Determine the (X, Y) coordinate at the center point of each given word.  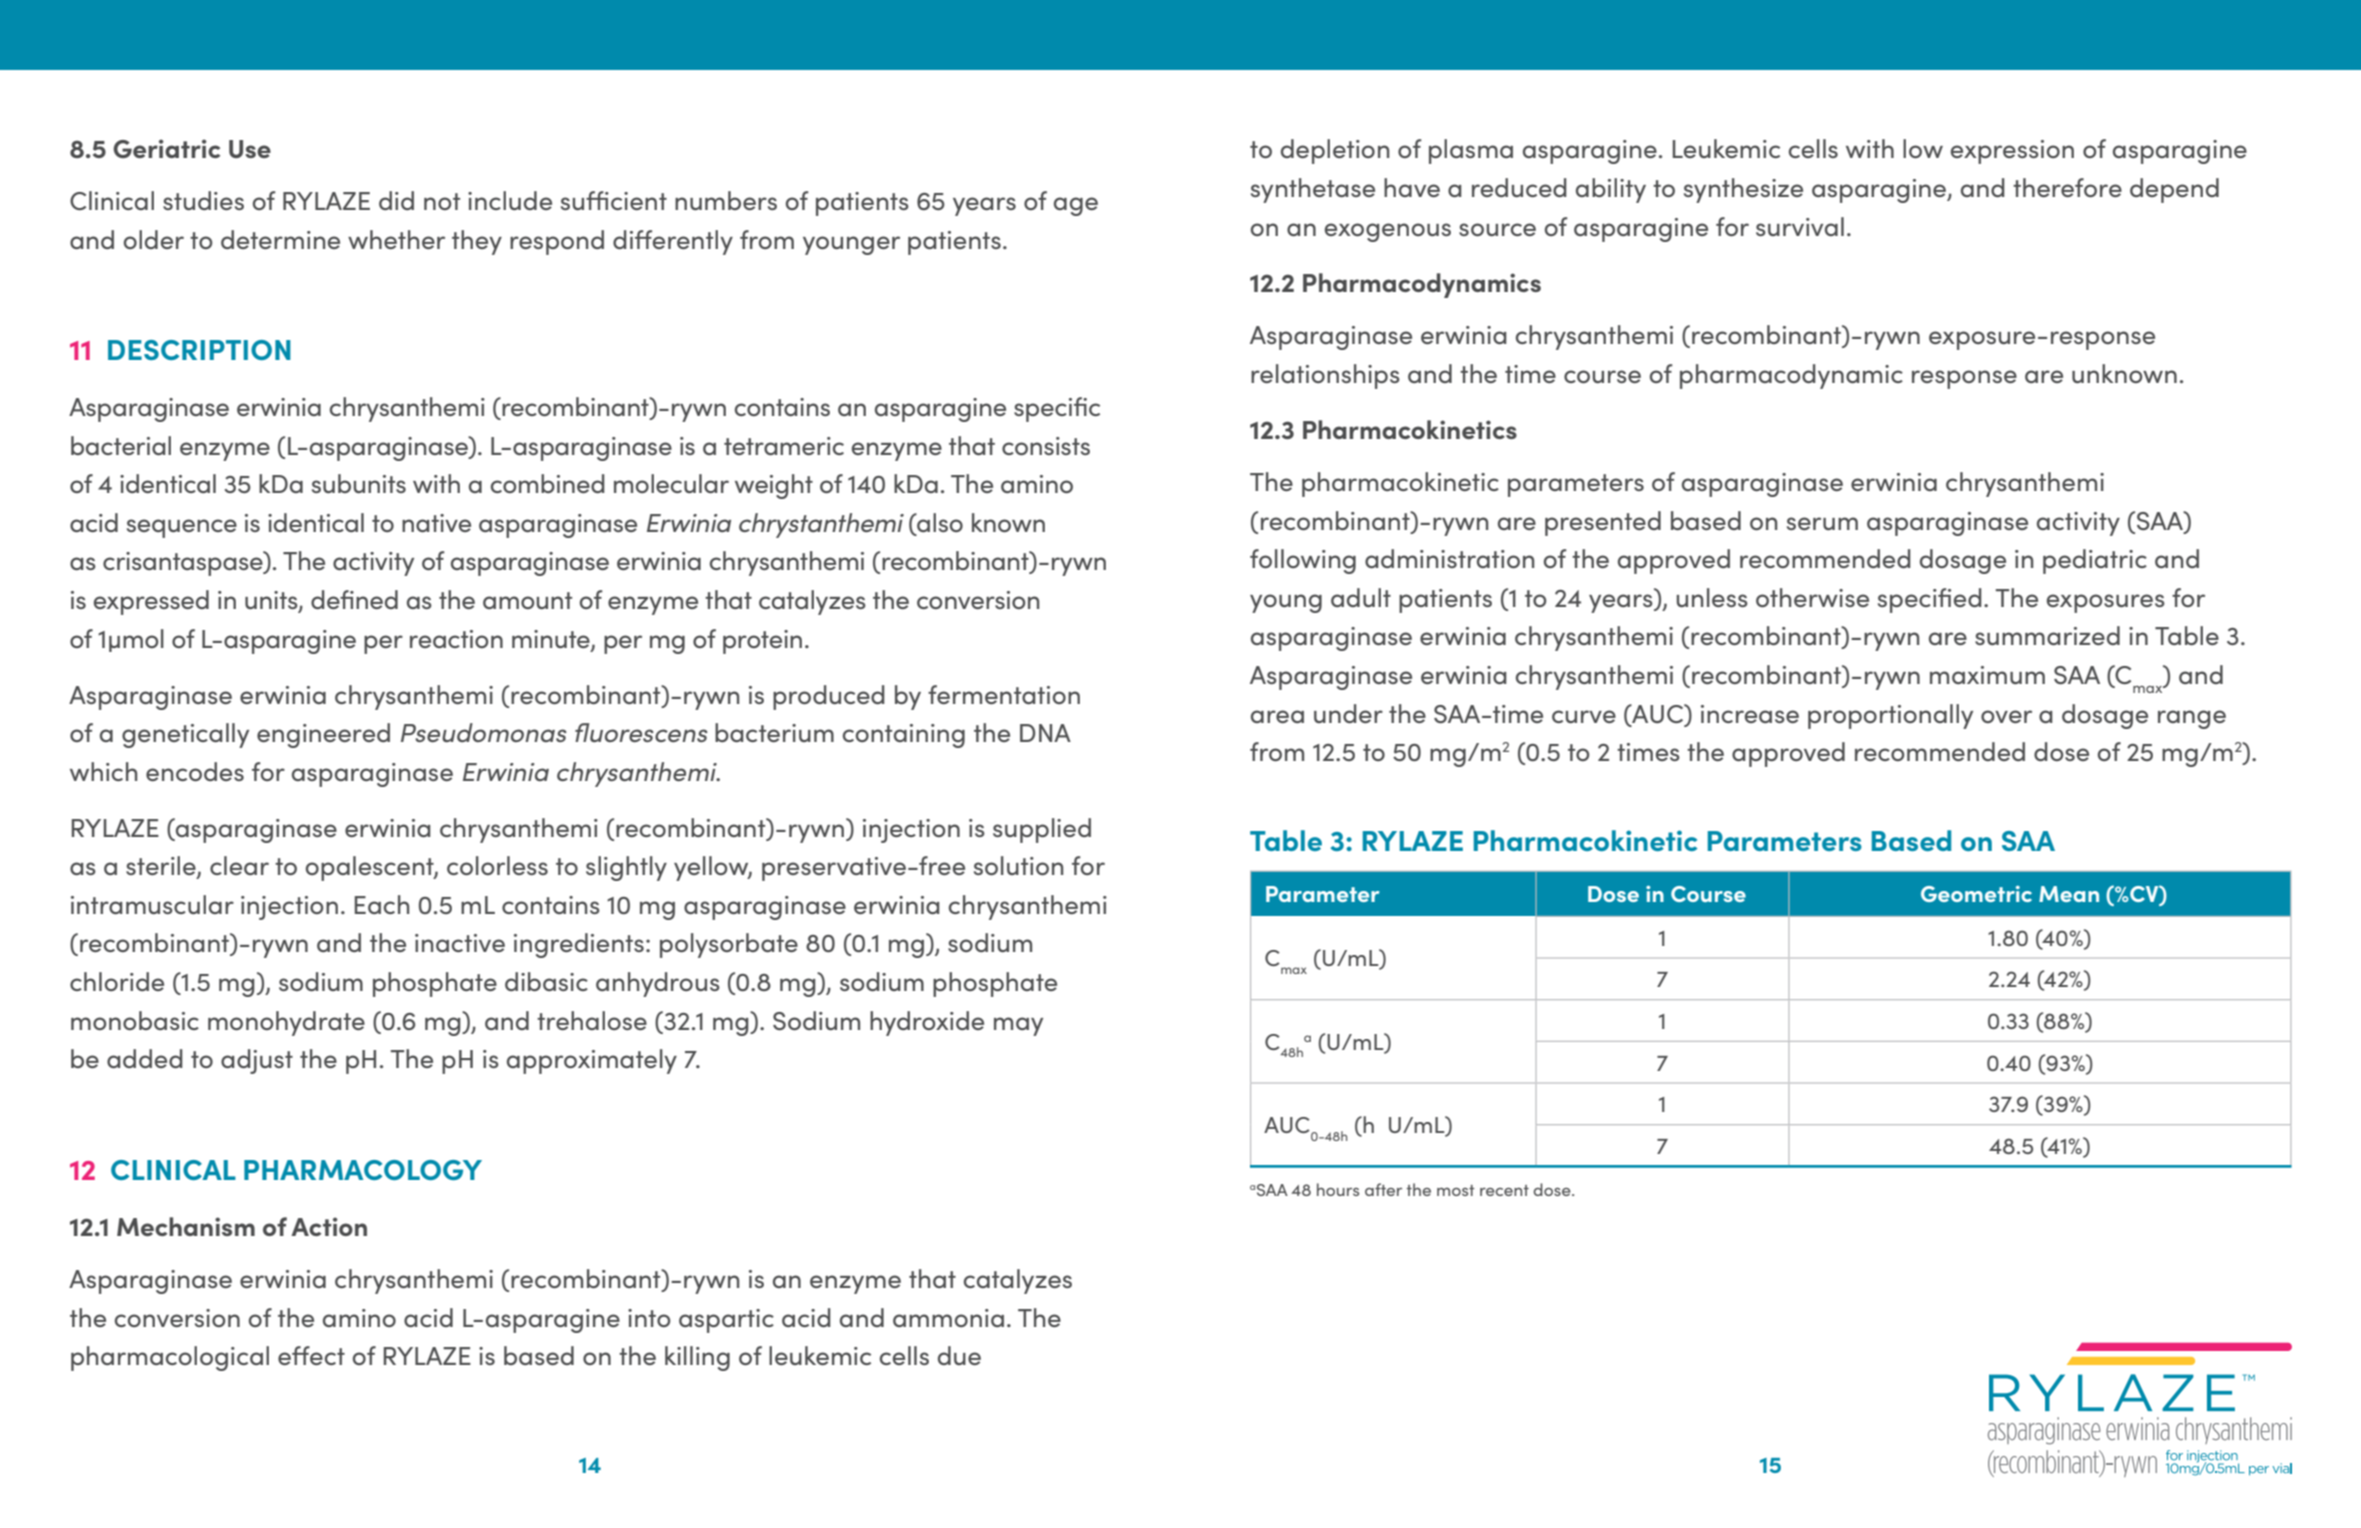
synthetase (1313, 190)
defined (354, 599)
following (1303, 561)
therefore (2067, 187)
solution (1018, 865)
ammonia (948, 1318)
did (396, 200)
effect (311, 1355)
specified (1930, 600)
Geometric (1976, 894)
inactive (460, 943)
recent (1504, 1190)
